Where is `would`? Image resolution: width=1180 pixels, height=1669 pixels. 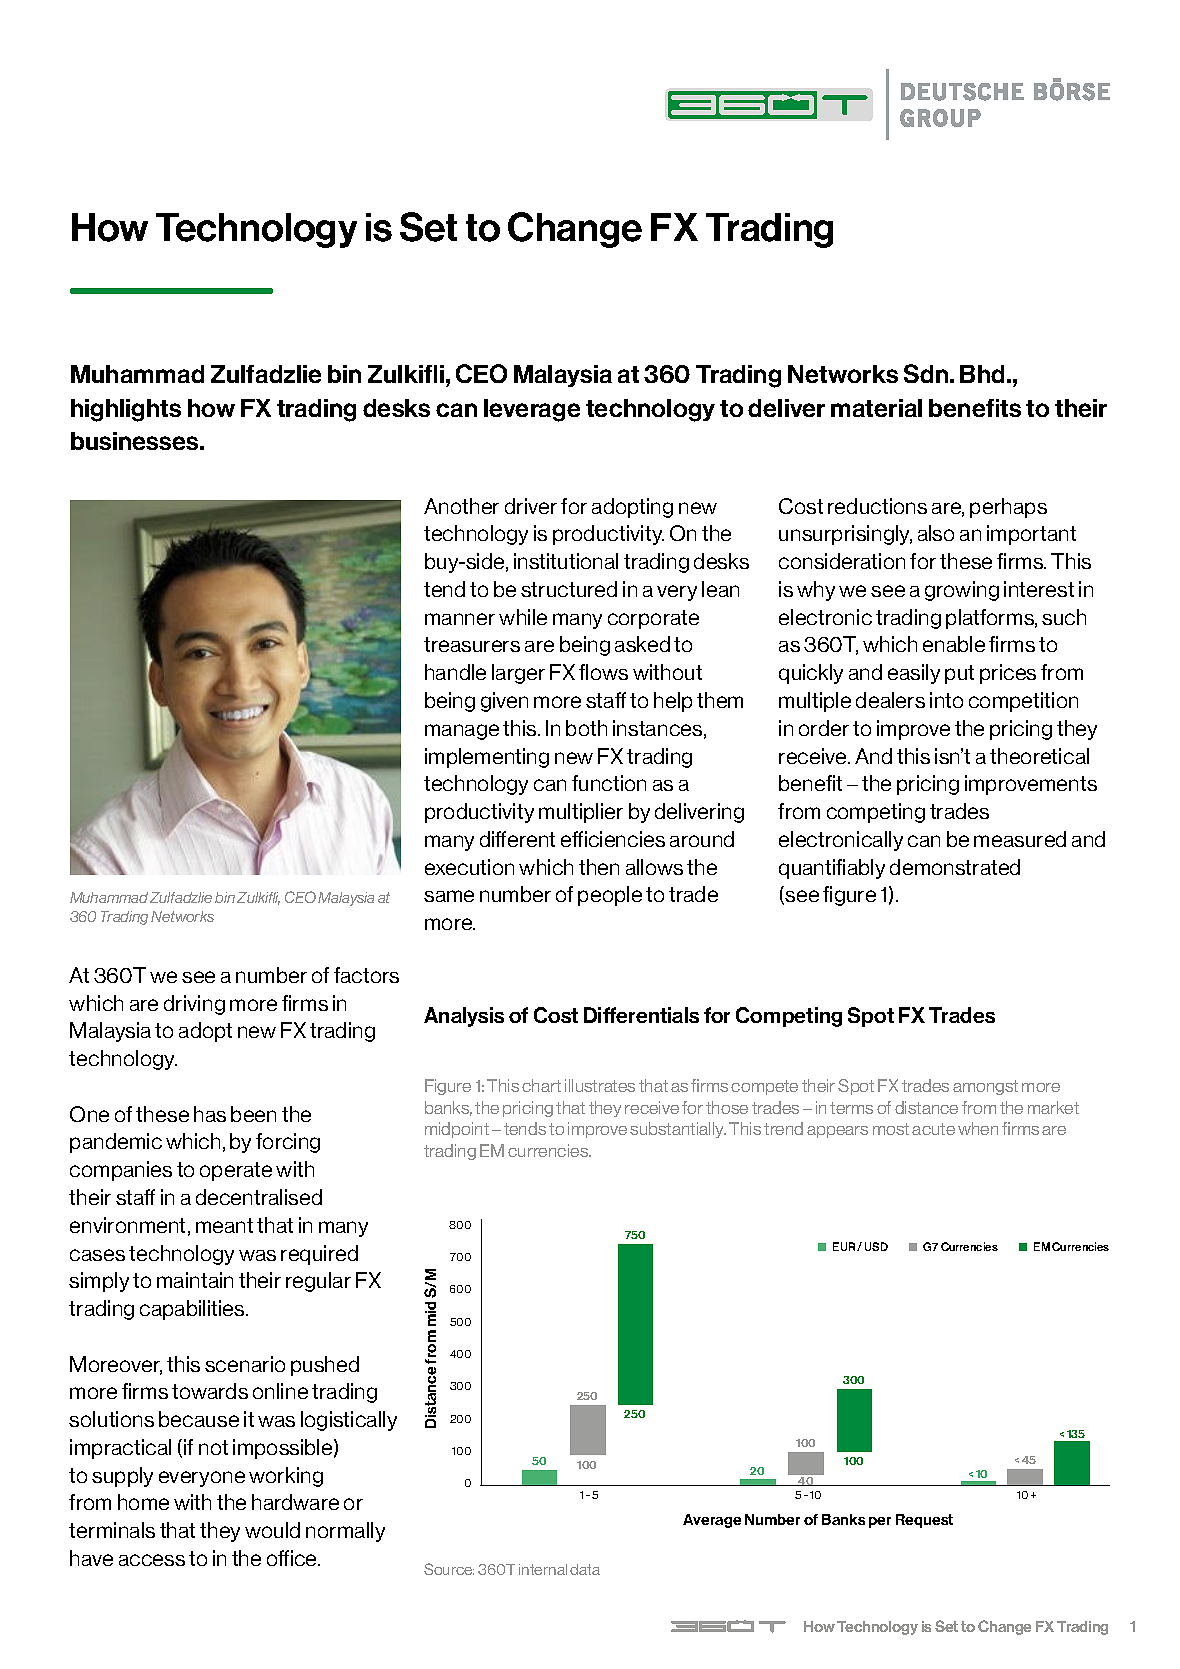
would is located at coordinates (272, 1530).
